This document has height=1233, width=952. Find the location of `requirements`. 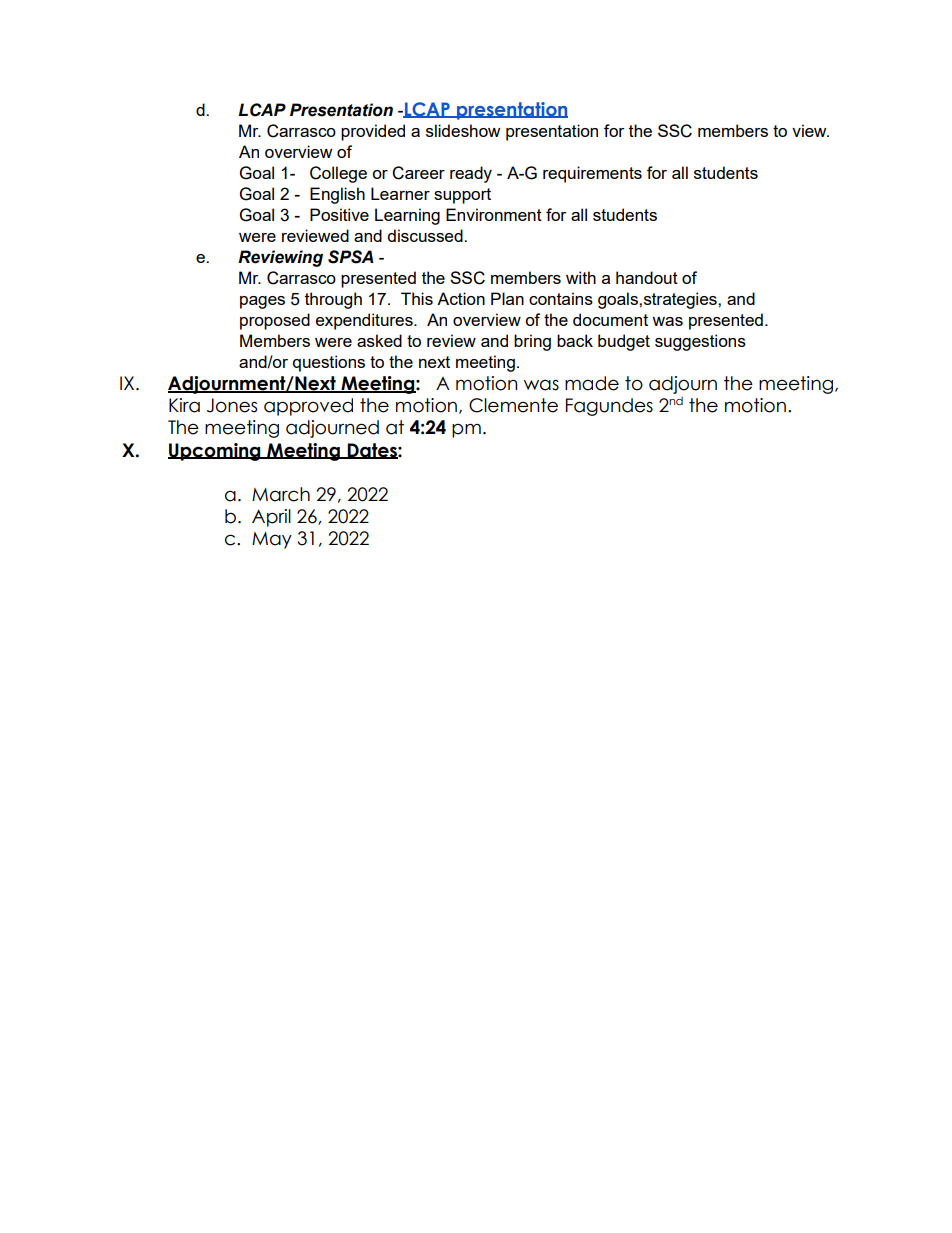

requirements is located at coordinates (592, 174).
